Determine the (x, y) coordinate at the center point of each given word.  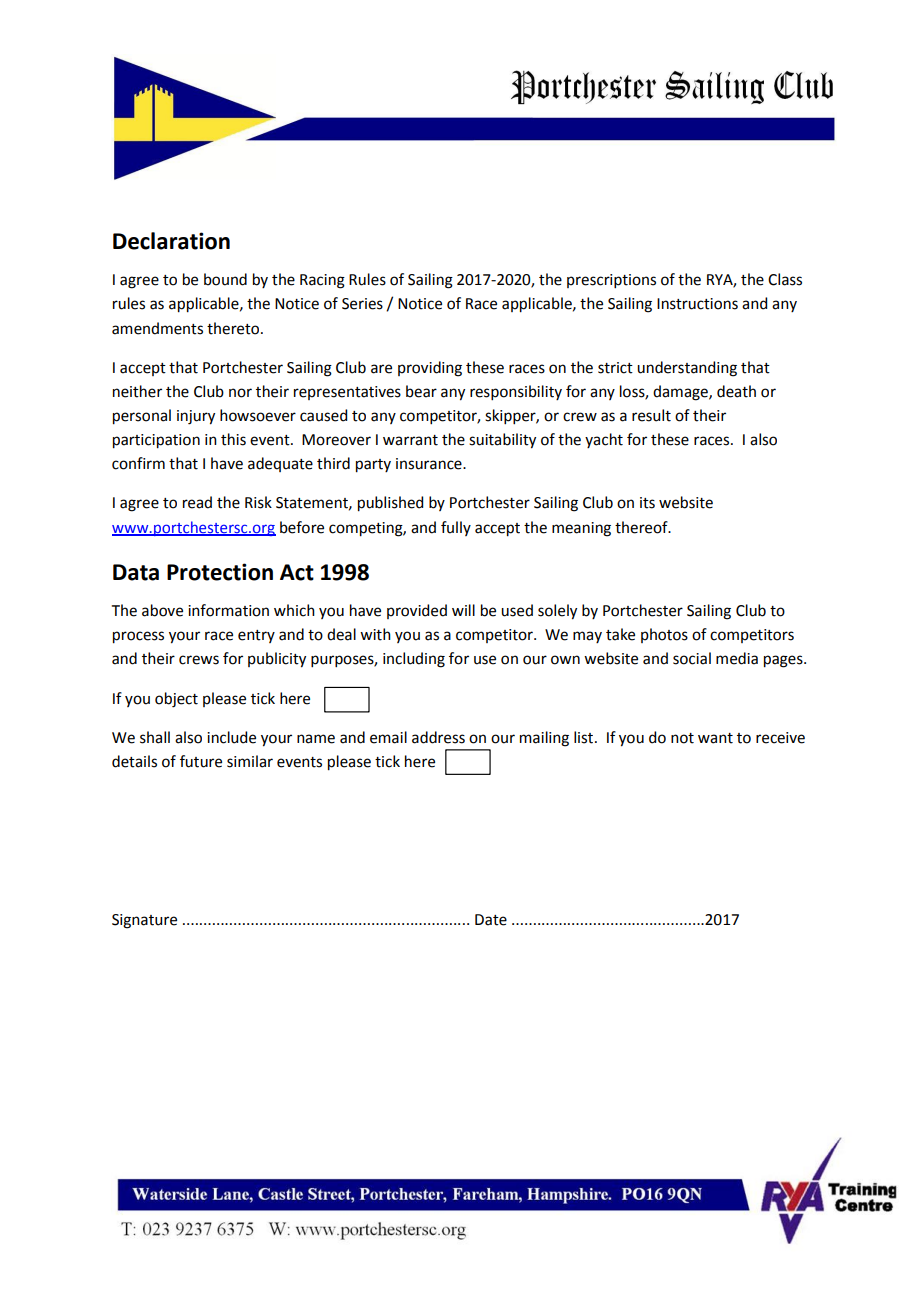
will (463, 610)
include (231, 737)
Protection (220, 572)
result (651, 415)
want (715, 738)
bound (225, 279)
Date (491, 920)
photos (664, 635)
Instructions (697, 304)
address (438, 737)
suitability (502, 441)
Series (362, 304)
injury (196, 417)
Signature (144, 921)
